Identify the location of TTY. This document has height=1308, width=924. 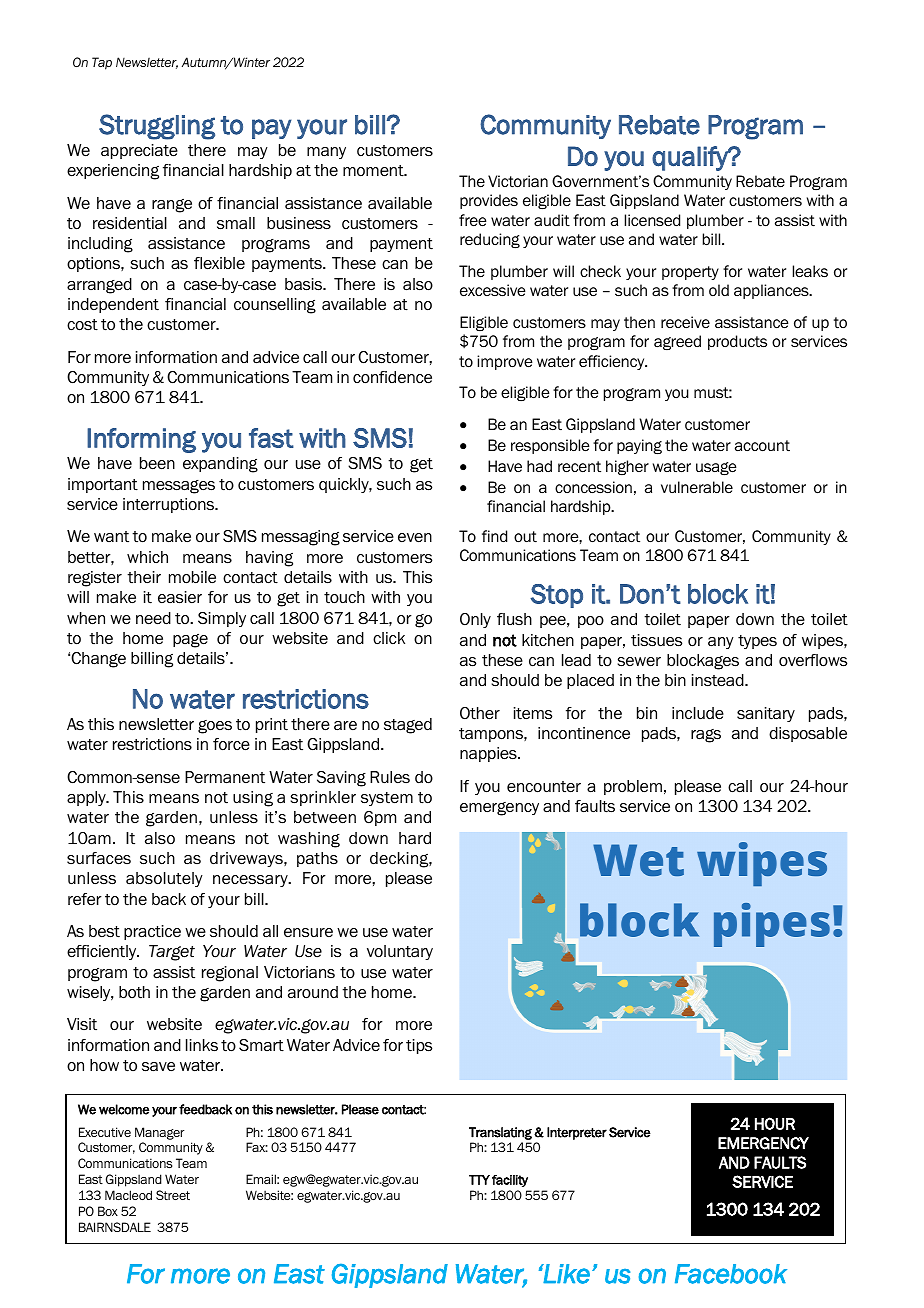
(479, 1180).
